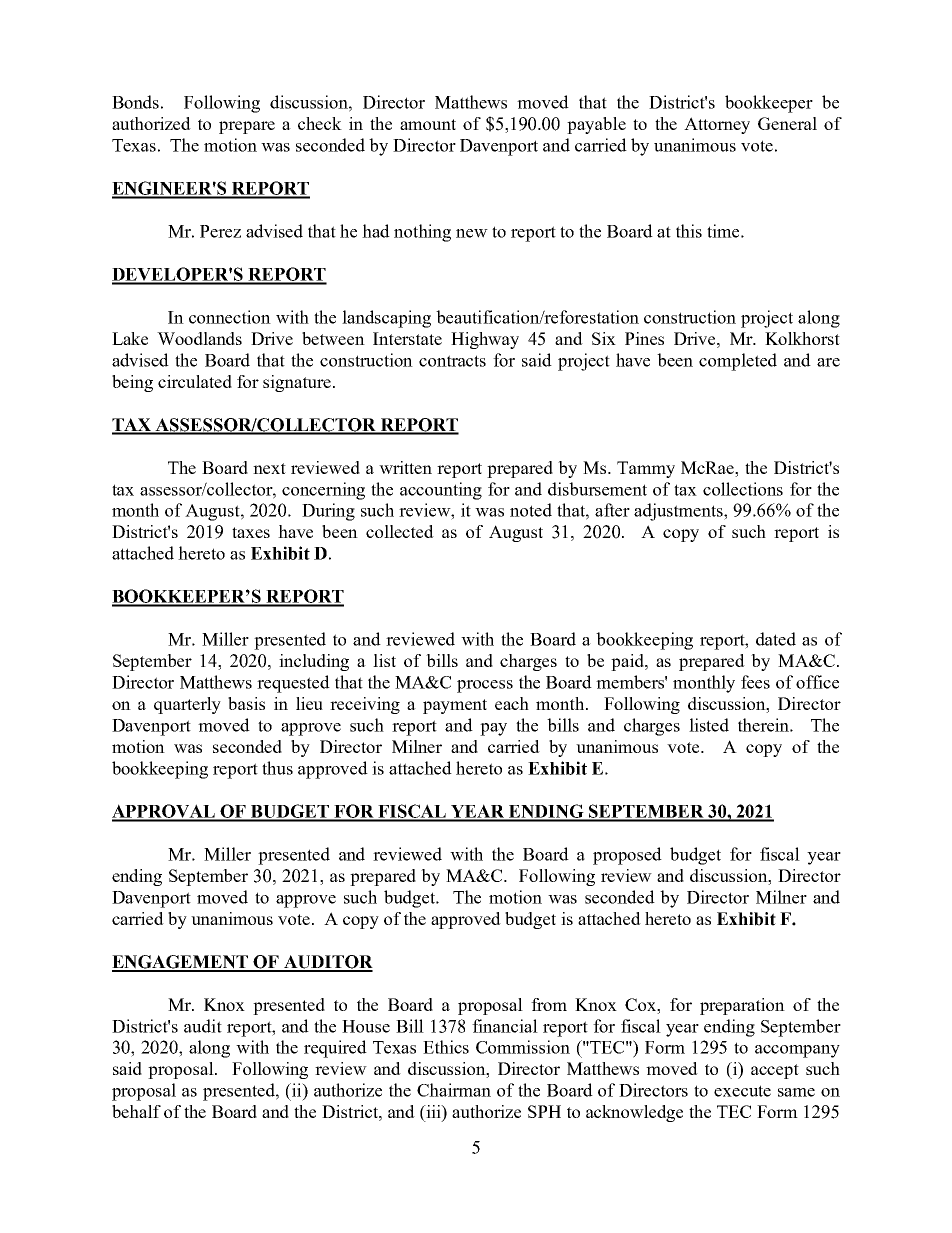 Image resolution: width=952 pixels, height=1233 pixels. I want to click on accounting, so click(441, 491).
